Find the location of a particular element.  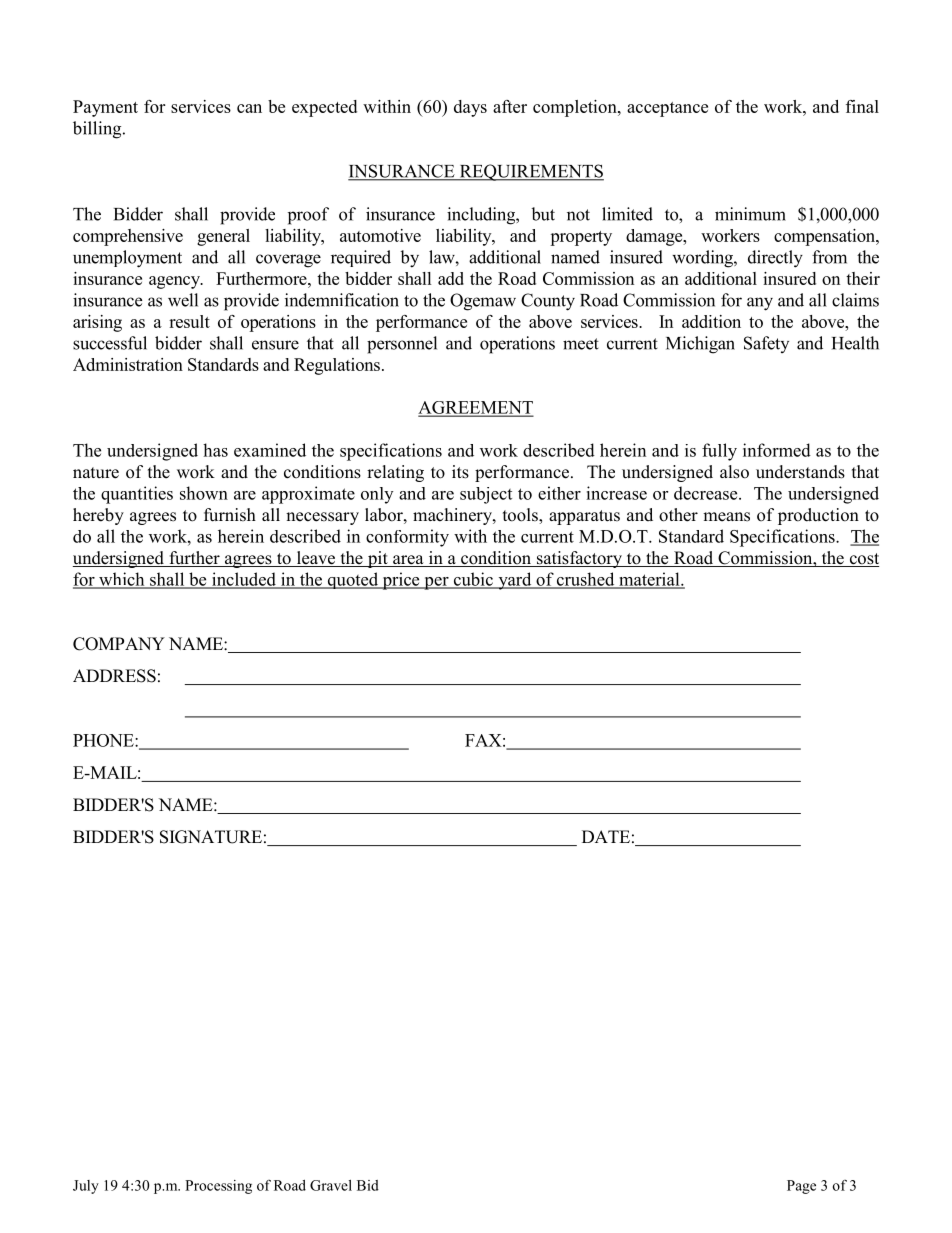

shown is located at coordinates (204, 493).
